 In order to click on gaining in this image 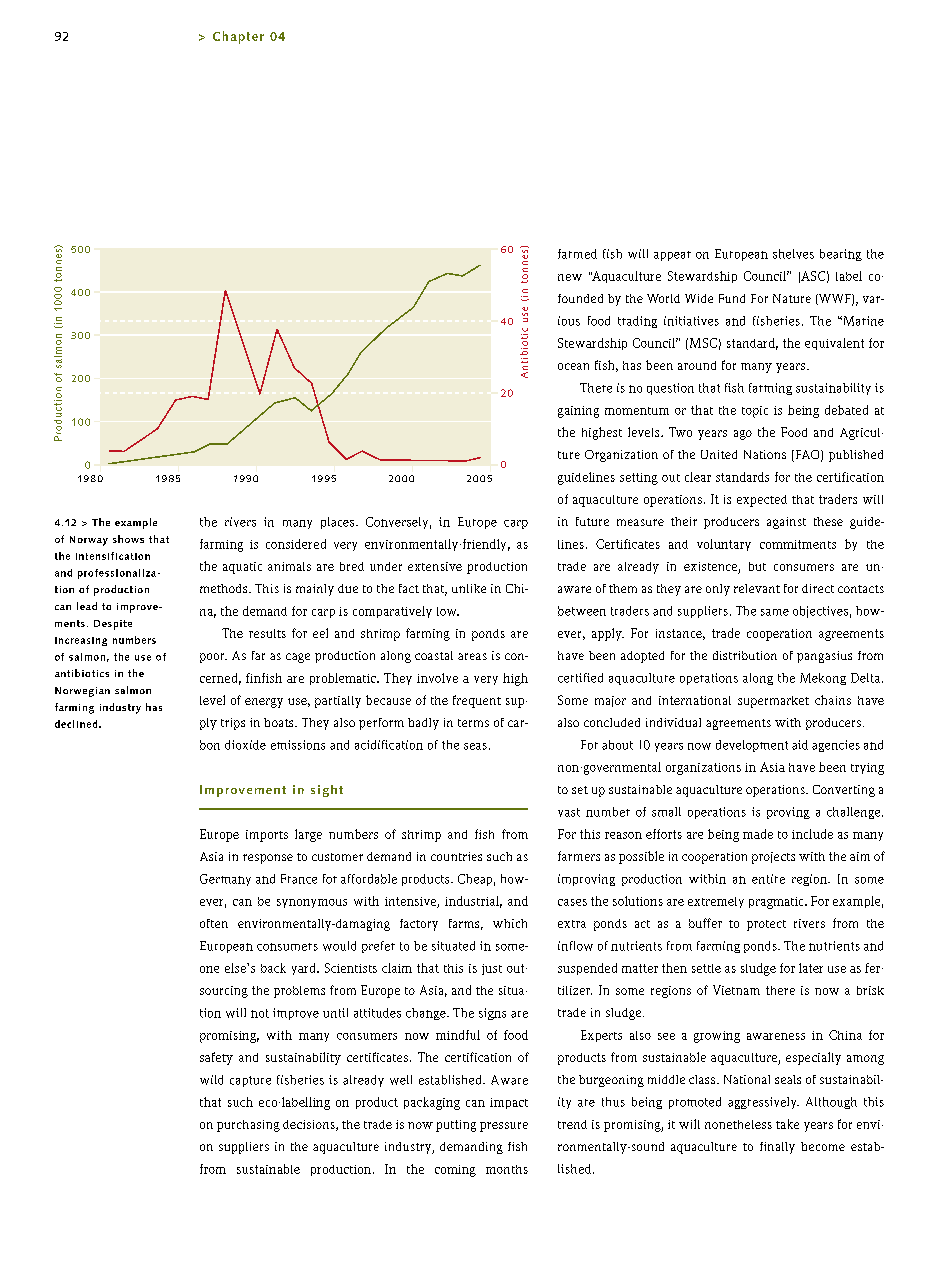, I will do `click(578, 412)`.
